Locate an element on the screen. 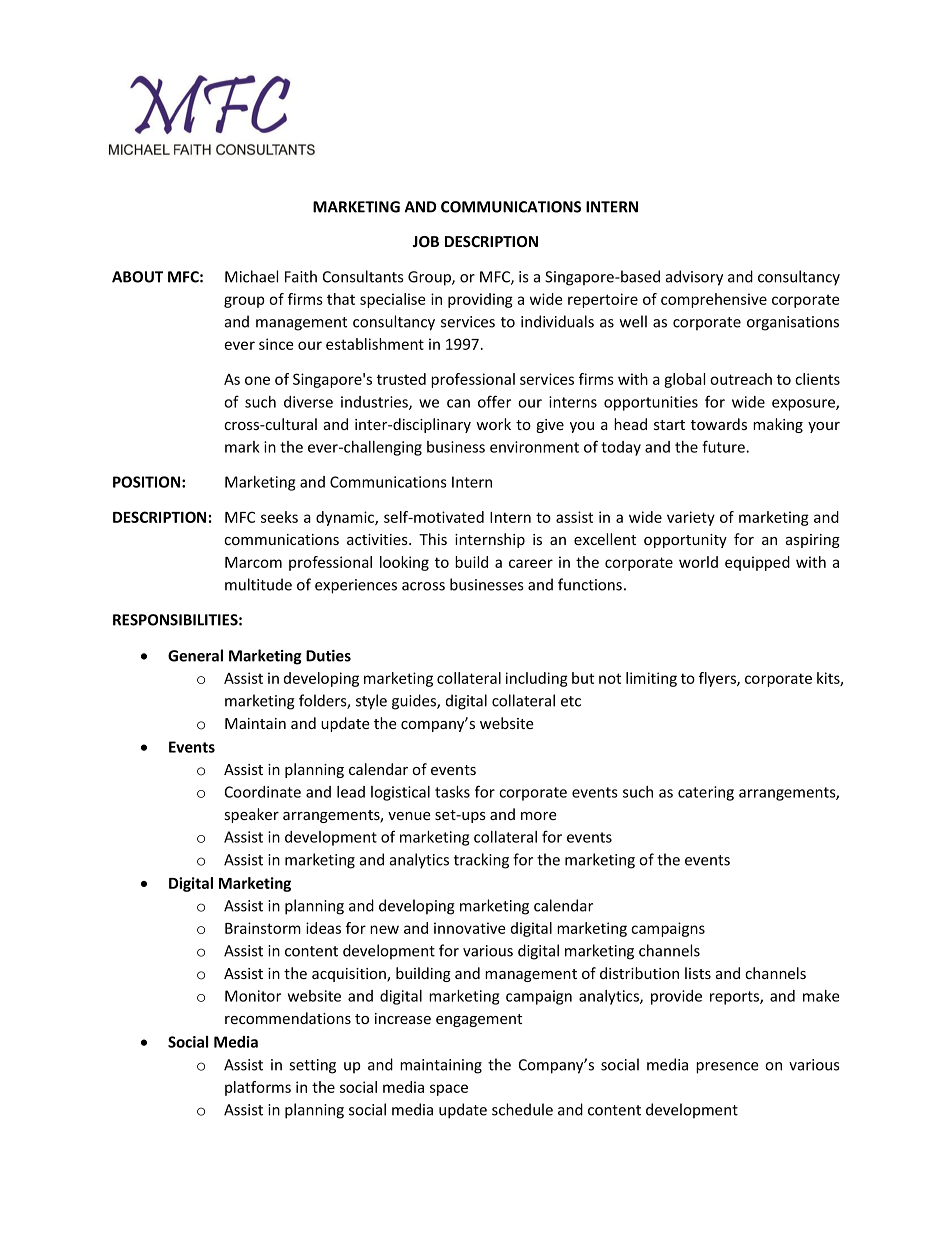 Image resolution: width=952 pixels, height=1233 pixels. Brainstorm is located at coordinates (263, 928).
